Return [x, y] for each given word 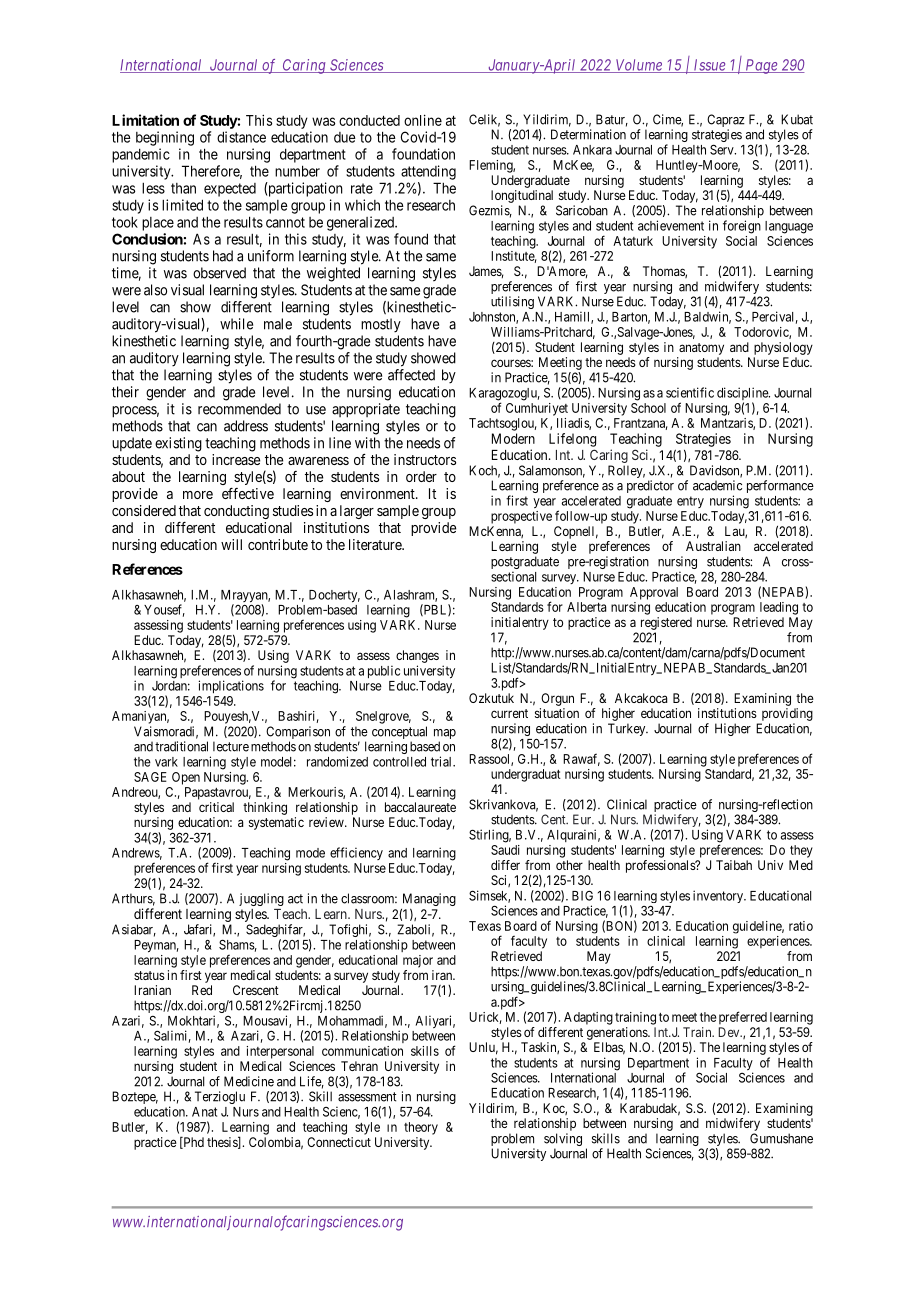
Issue [709, 66]
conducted [369, 120]
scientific [690, 392]
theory [421, 1128]
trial [443, 761]
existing [178, 444]
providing [787, 714]
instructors [425, 459]
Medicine [249, 1081]
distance [241, 137]
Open [186, 778]
